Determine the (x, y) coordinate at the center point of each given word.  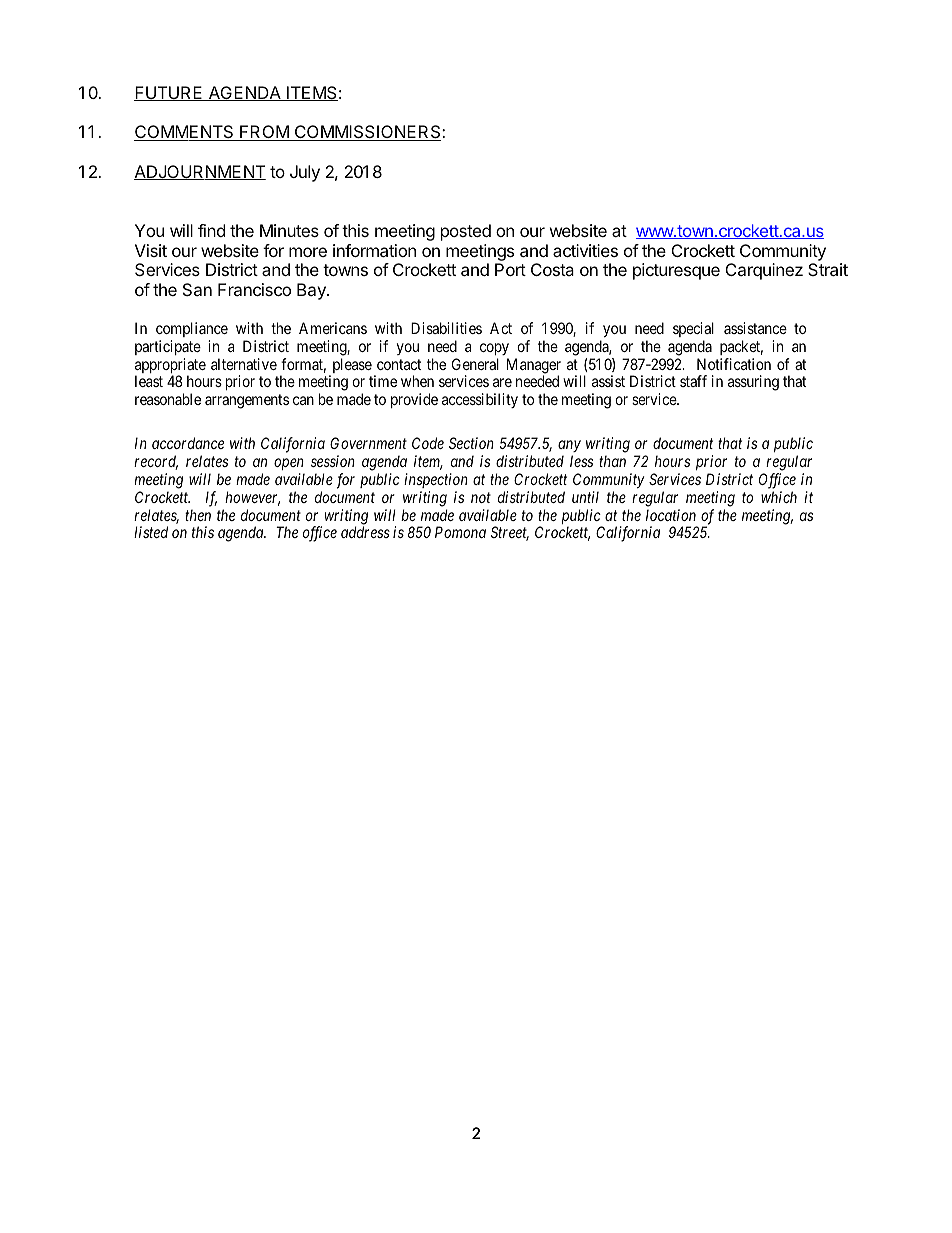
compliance (192, 329)
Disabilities (446, 328)
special (693, 329)
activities (585, 250)
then (198, 515)
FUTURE (169, 93)
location (671, 515)
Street (510, 533)
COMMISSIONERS (367, 133)
